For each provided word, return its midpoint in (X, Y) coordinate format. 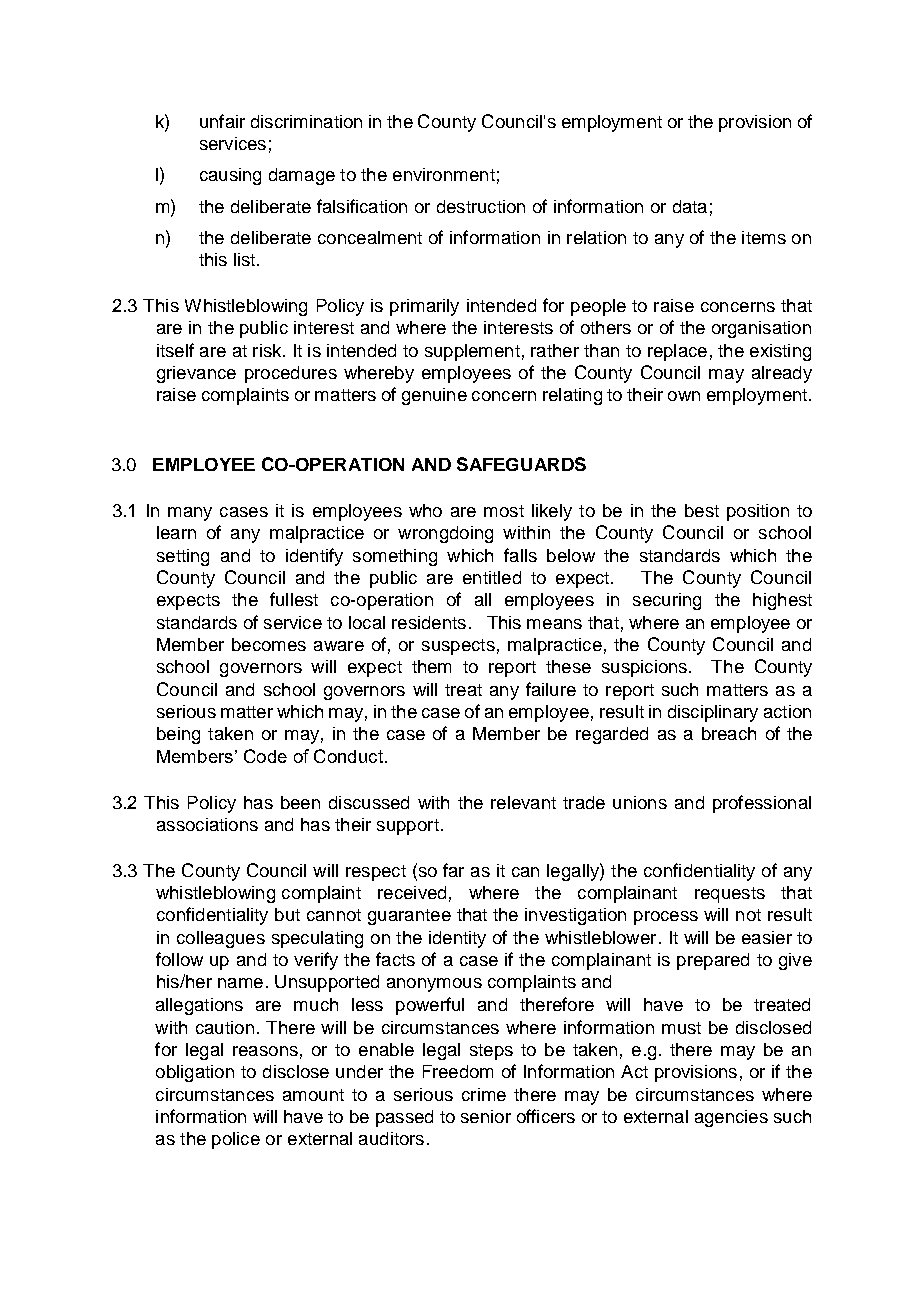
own (684, 396)
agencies (731, 1118)
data (690, 206)
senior (486, 1116)
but (287, 914)
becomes (269, 644)
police (236, 1140)
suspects (458, 647)
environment (444, 174)
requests (730, 895)
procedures (291, 374)
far (453, 870)
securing (667, 601)
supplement (472, 352)
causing (230, 176)
